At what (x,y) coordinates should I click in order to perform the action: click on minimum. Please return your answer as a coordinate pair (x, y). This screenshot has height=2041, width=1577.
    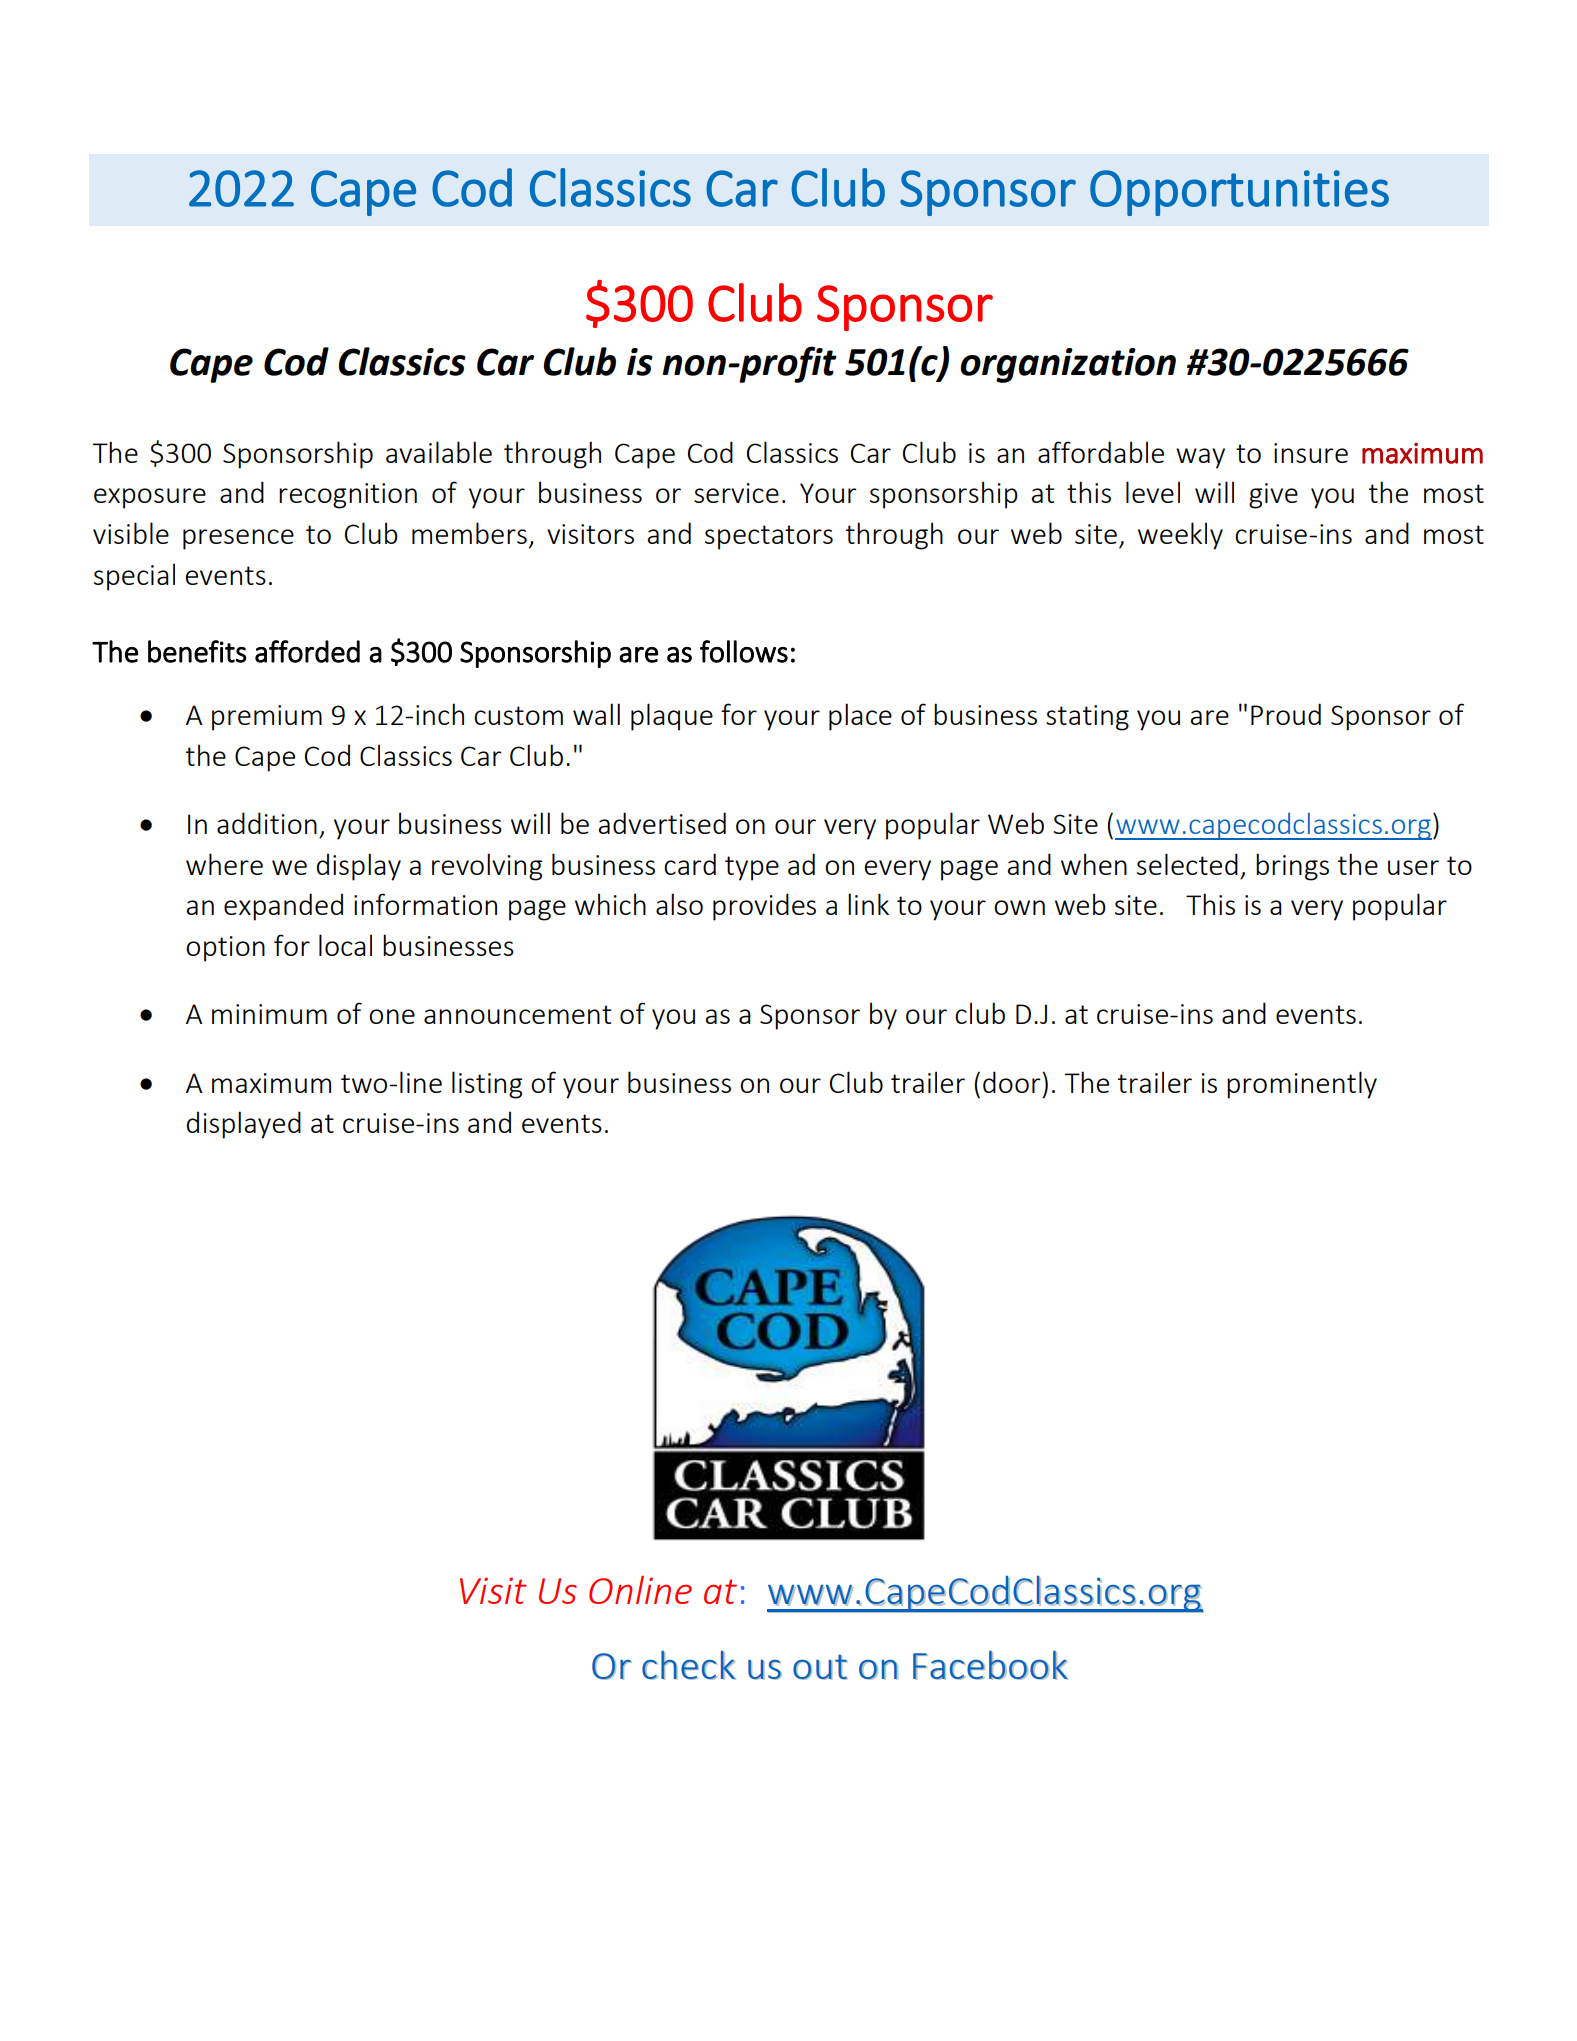
    Looking at the image, I should click on (269, 1014).
